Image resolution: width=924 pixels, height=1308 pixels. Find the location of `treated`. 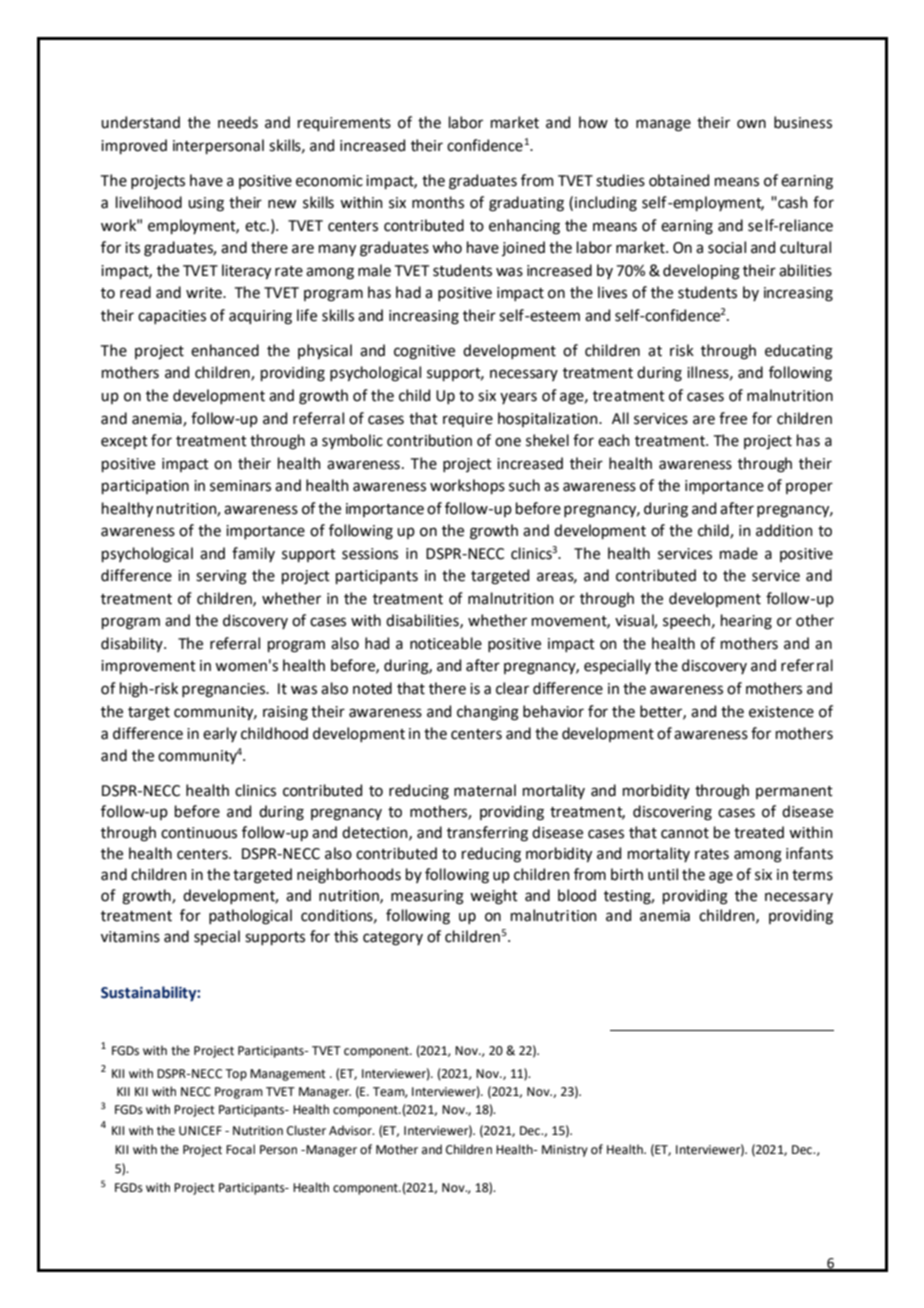

treated is located at coordinates (759, 832).
